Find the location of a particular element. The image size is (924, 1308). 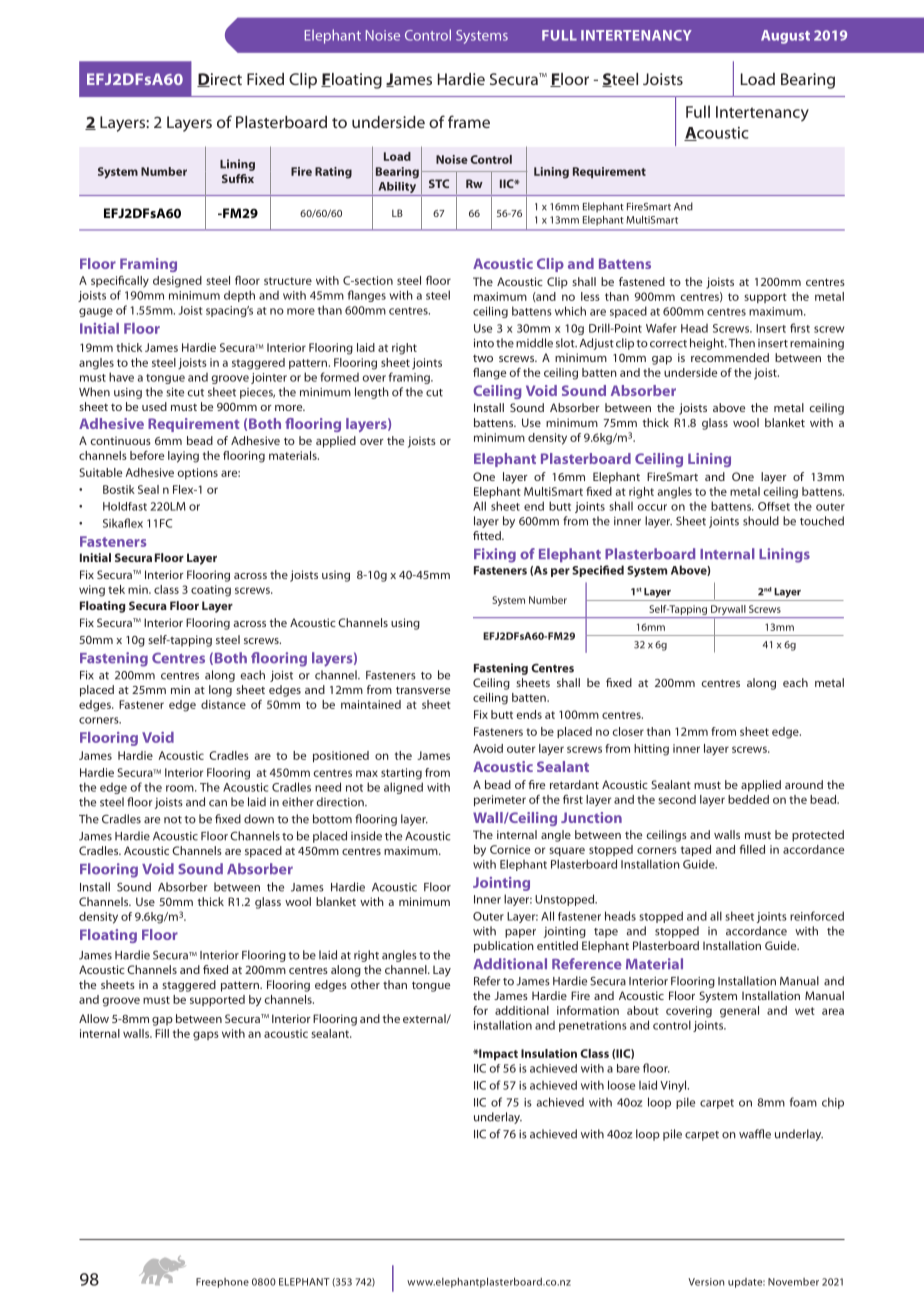

should is located at coordinates (761, 521).
